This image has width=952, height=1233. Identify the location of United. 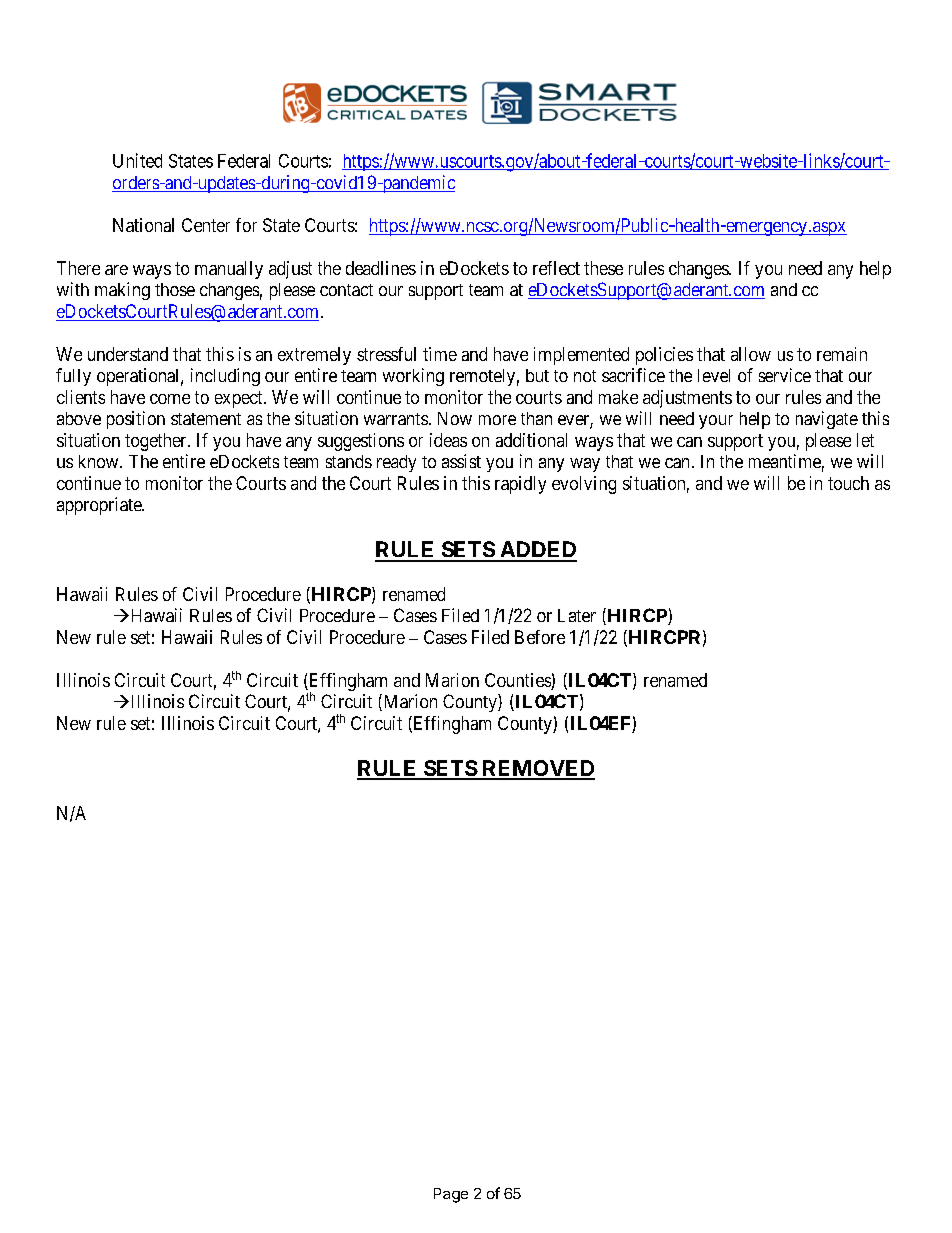
(137, 160).
